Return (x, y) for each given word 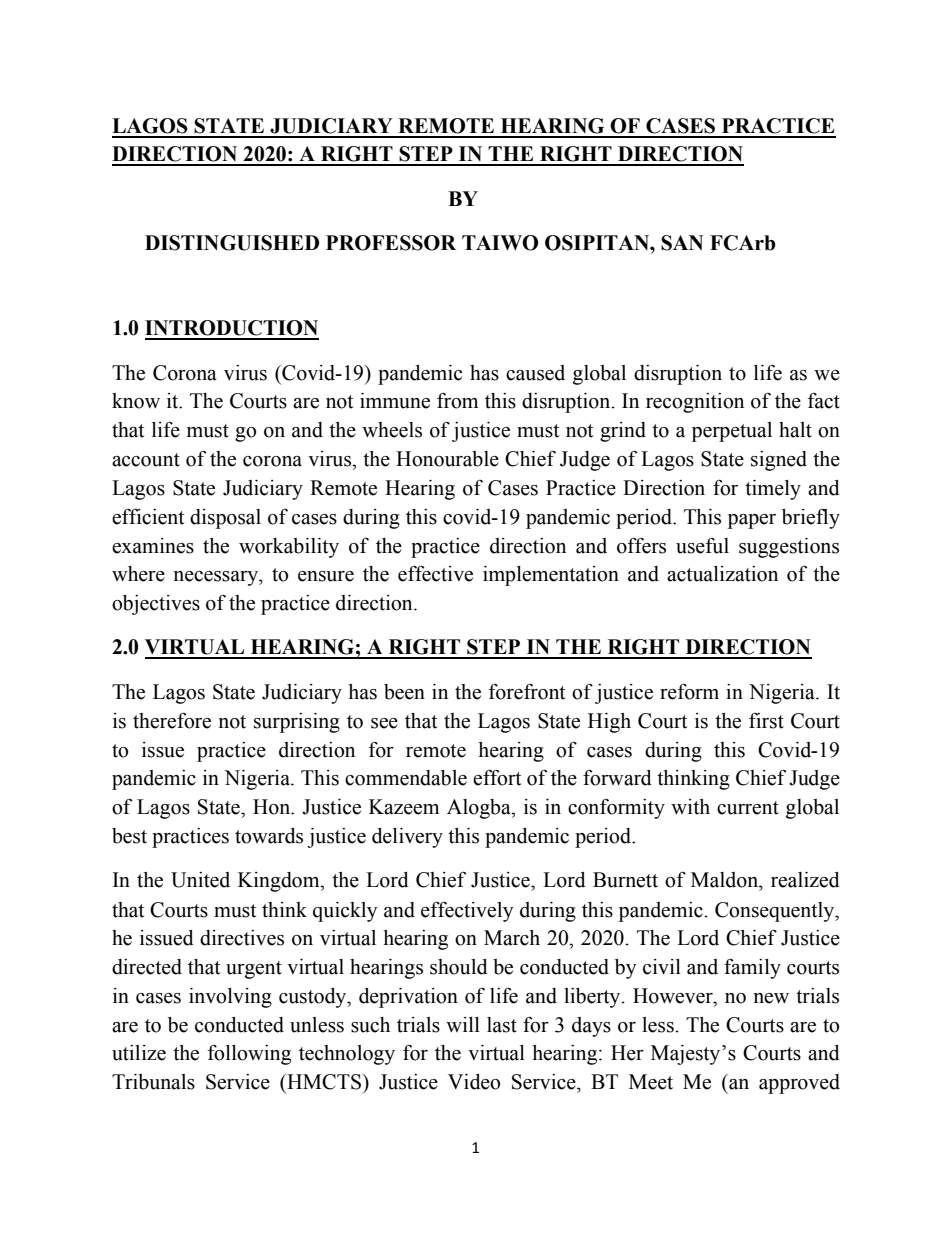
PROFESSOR (391, 243)
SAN (682, 243)
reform (689, 691)
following (249, 1054)
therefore (172, 720)
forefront (527, 691)
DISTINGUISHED (232, 243)
